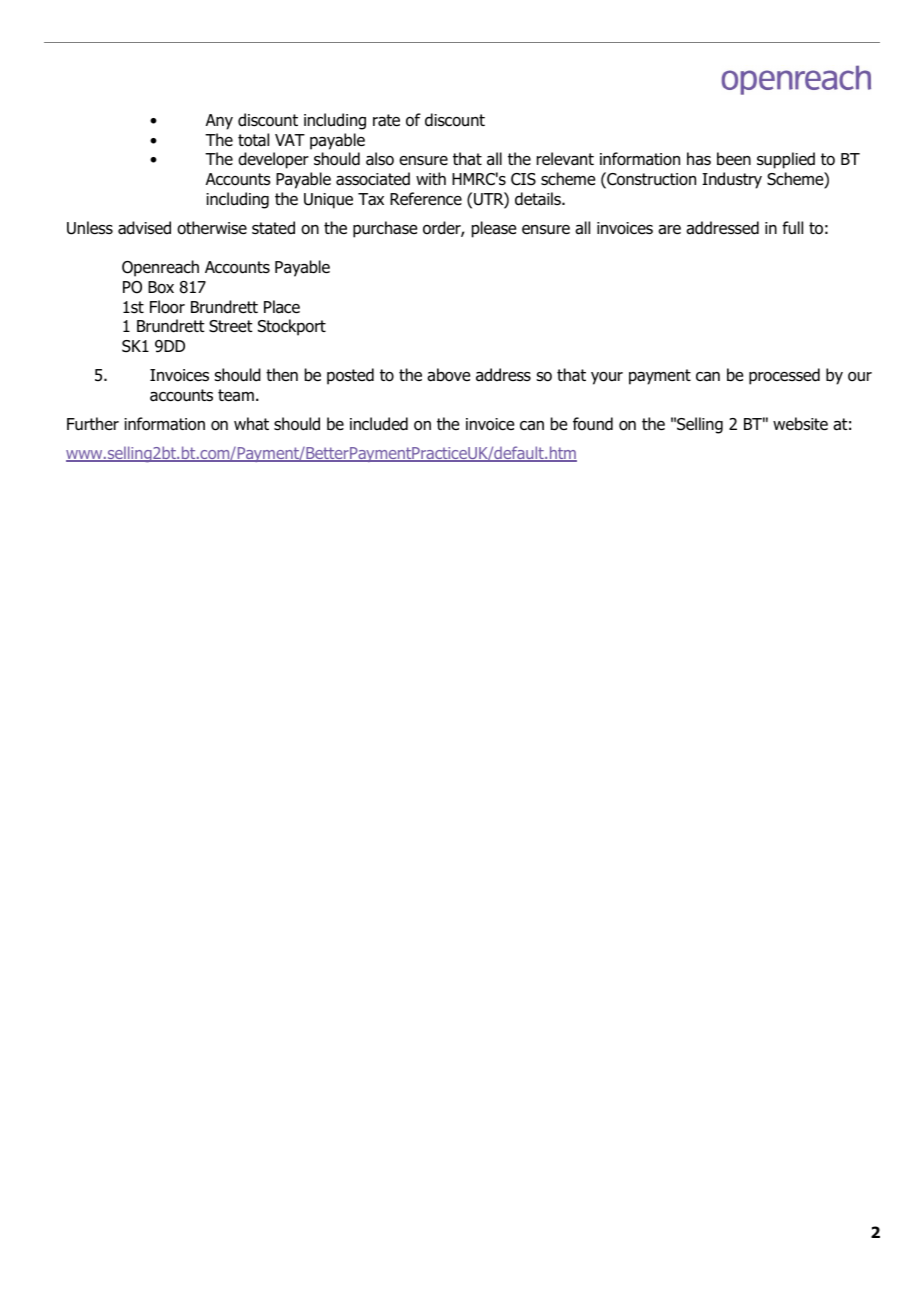 The height and width of the document is (1308, 924). Describe the element at coordinates (251, 424) in the document. I see `what` at that location.
